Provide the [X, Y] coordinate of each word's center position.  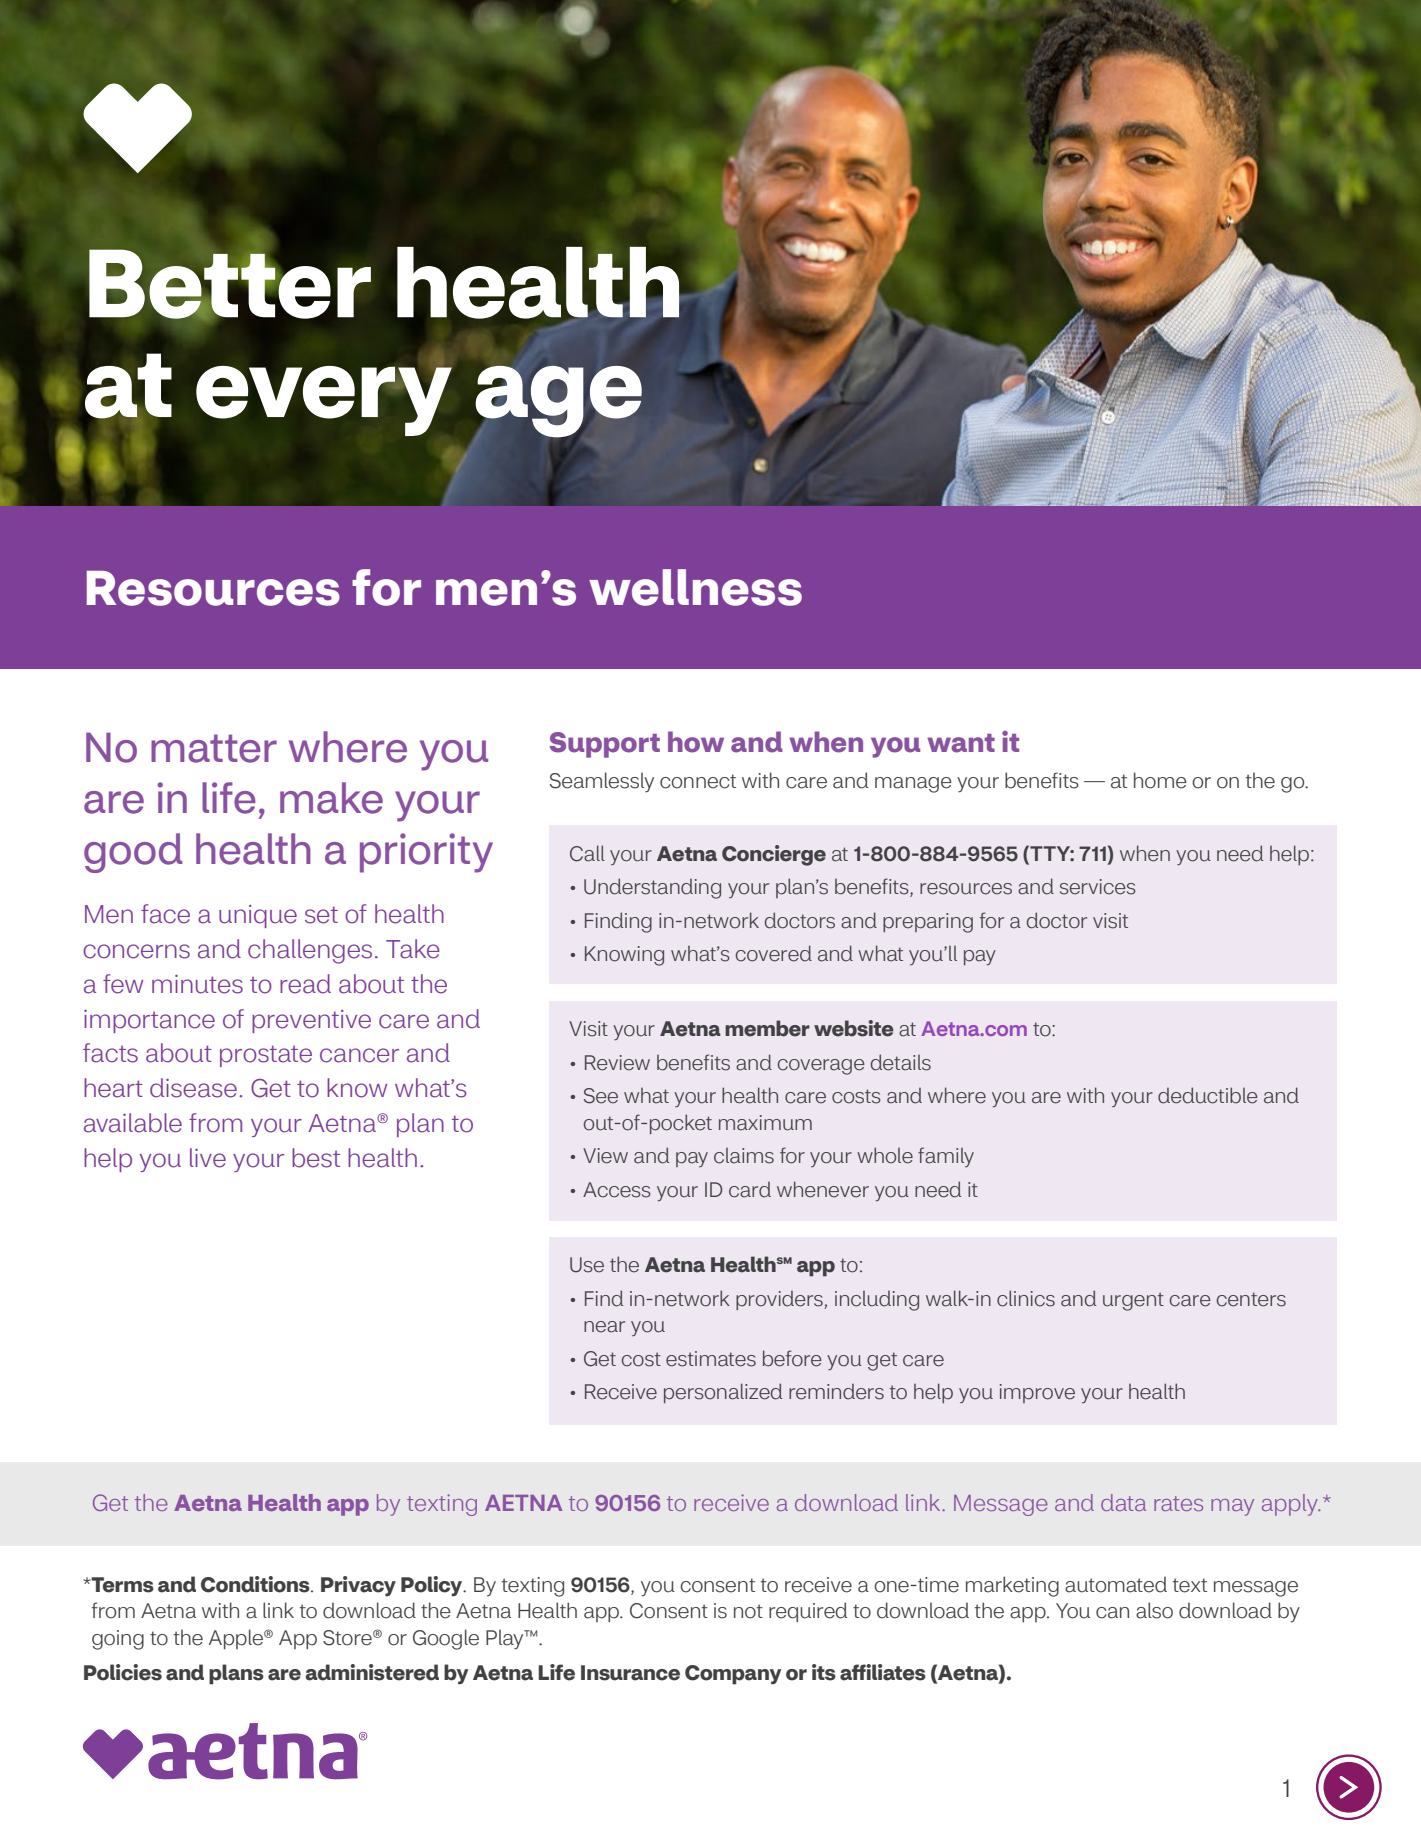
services [1098, 887]
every [324, 399]
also [1154, 1610]
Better [230, 285]
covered [773, 953]
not [748, 1611]
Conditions [256, 1584]
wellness [695, 587]
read [305, 984]
